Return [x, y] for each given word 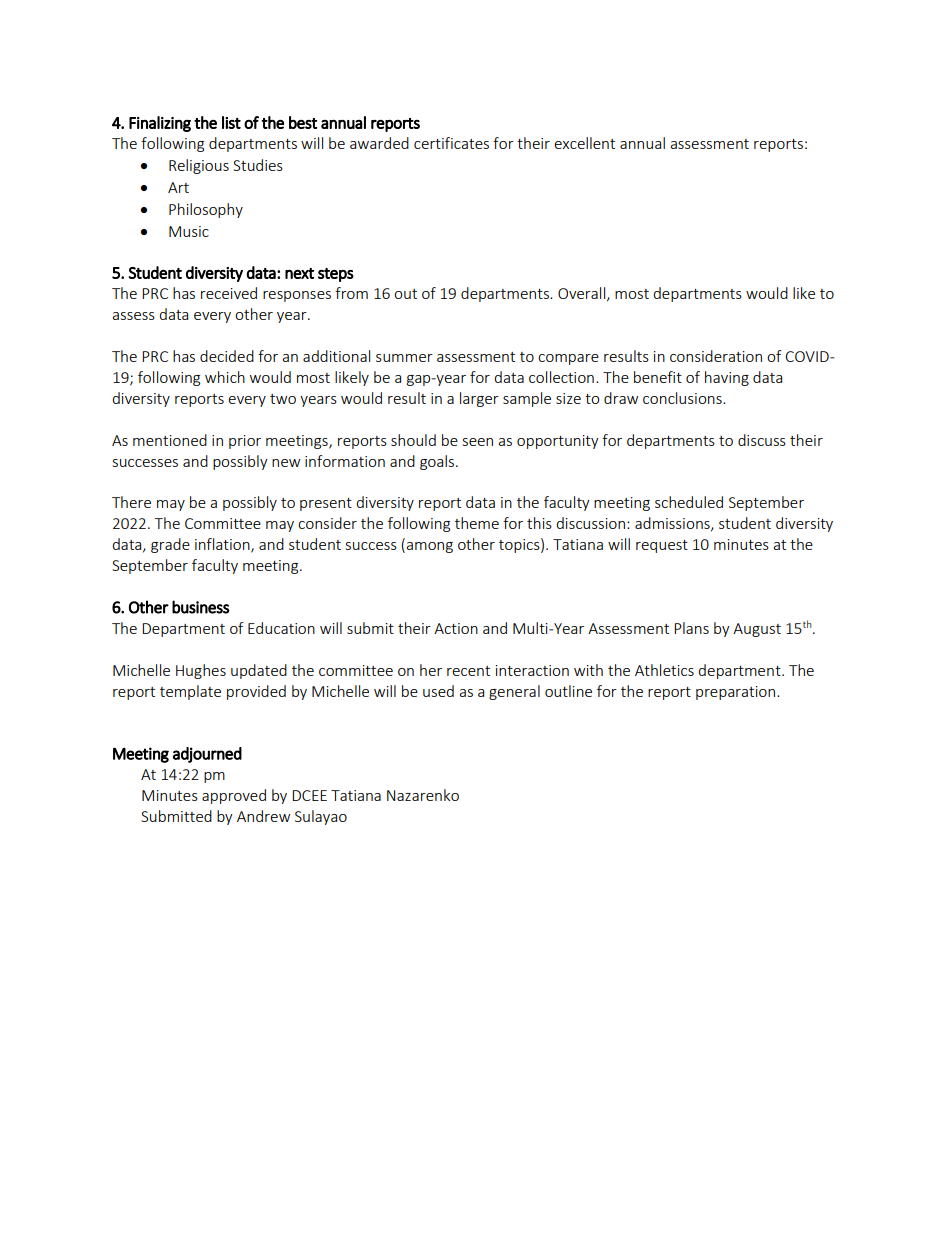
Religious [199, 166]
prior [245, 442]
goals [438, 462]
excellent [584, 143]
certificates [451, 143]
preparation [737, 693]
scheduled [689, 502]
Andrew [263, 816]
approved [234, 796]
